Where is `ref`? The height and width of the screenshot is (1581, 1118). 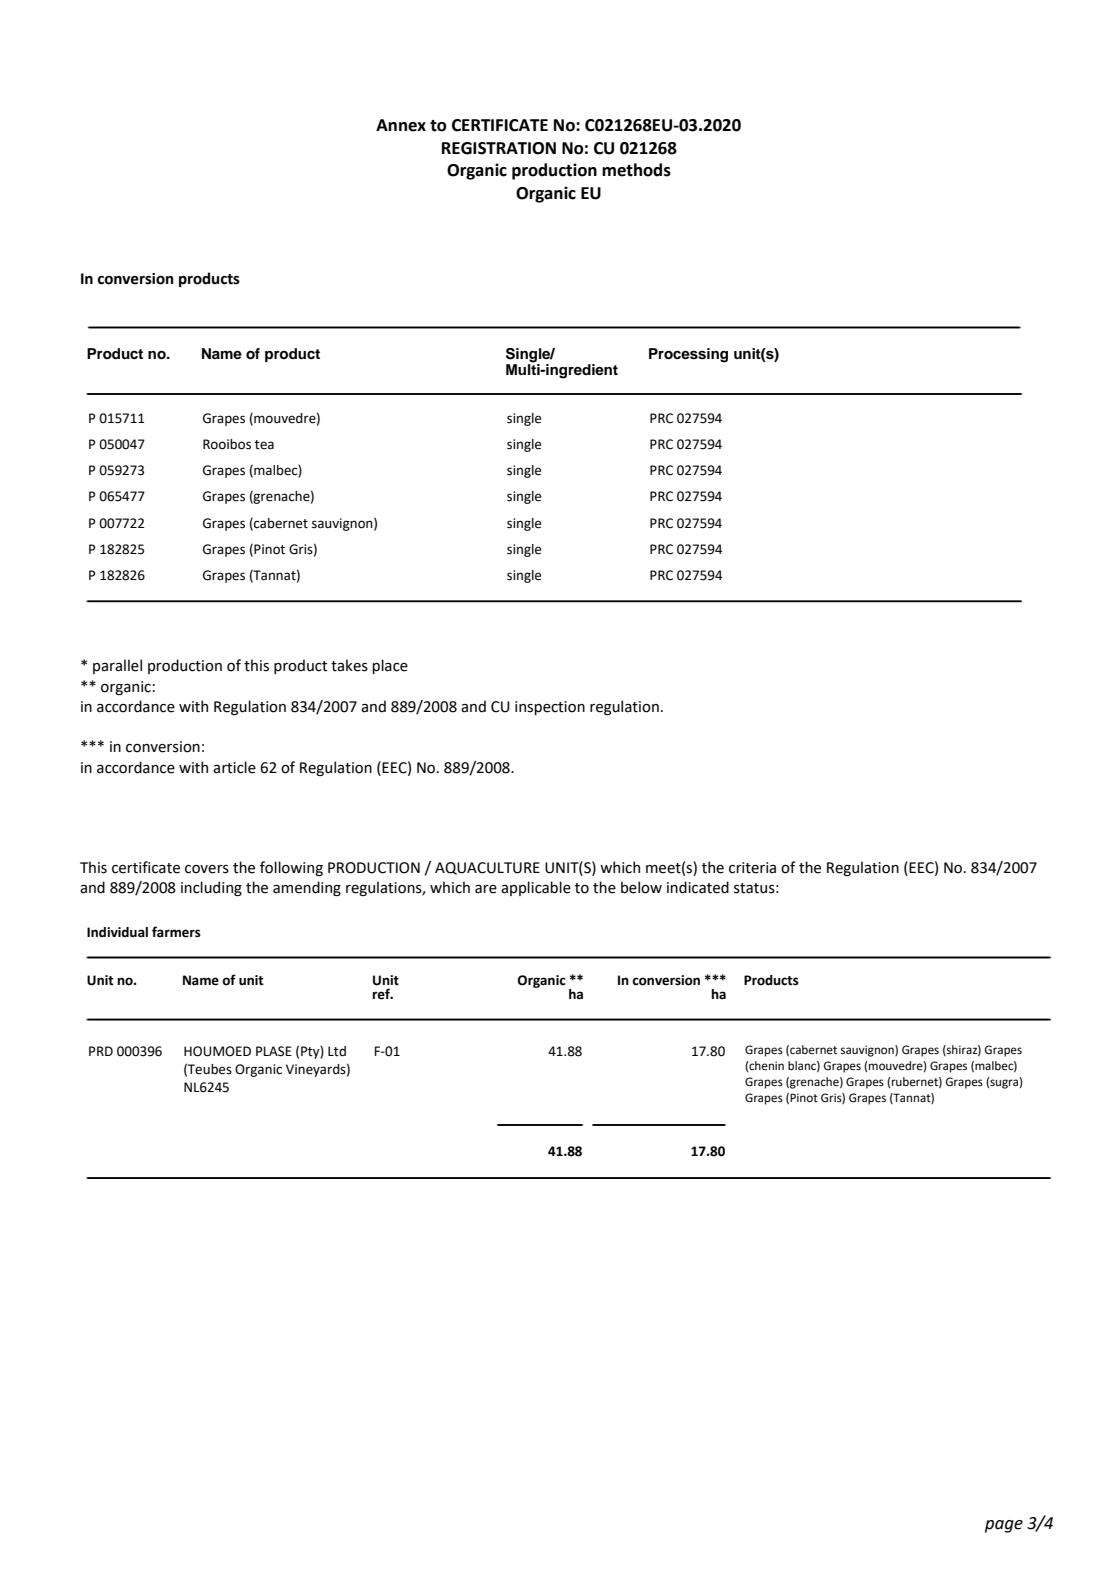 ref is located at coordinates (382, 994).
